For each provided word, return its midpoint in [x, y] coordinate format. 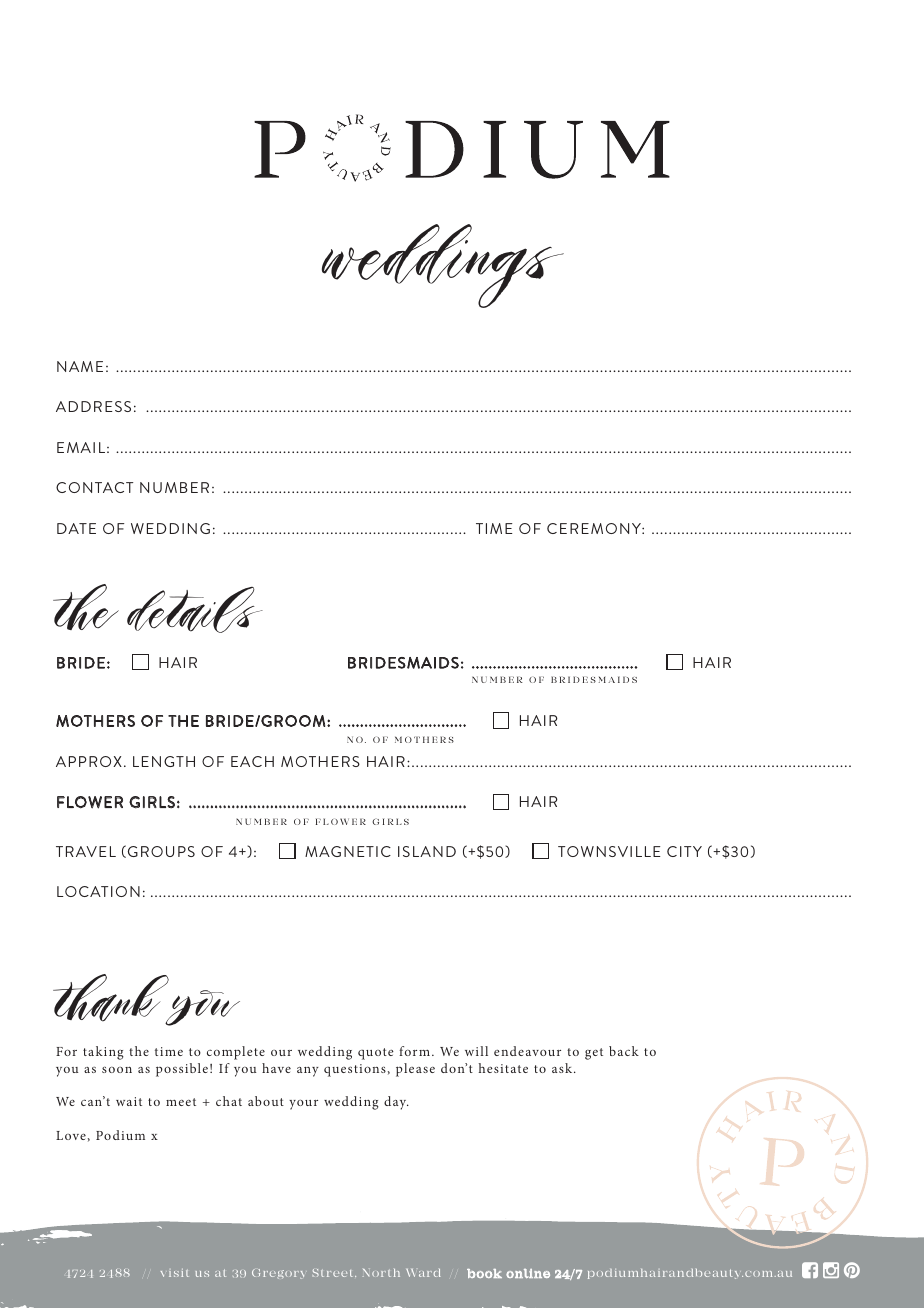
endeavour [527, 1051]
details [195, 610]
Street [334, 1273]
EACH [252, 761]
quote [376, 1054]
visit [175, 1273]
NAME [80, 366]
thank [112, 999]
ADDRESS [93, 406]
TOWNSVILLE [609, 851]
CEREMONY [595, 528]
